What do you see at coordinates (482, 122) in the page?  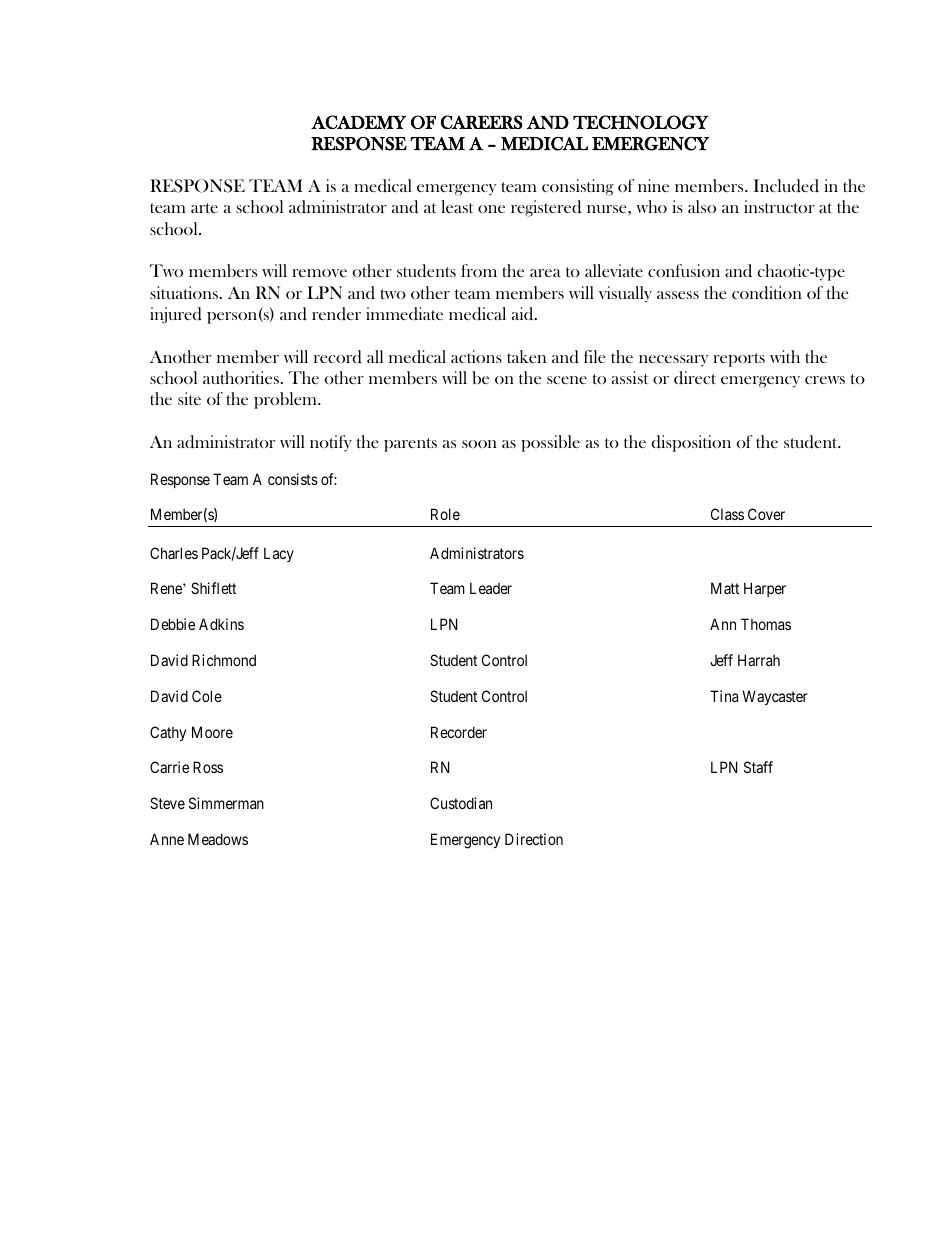 I see `CAREERS` at bounding box center [482, 122].
